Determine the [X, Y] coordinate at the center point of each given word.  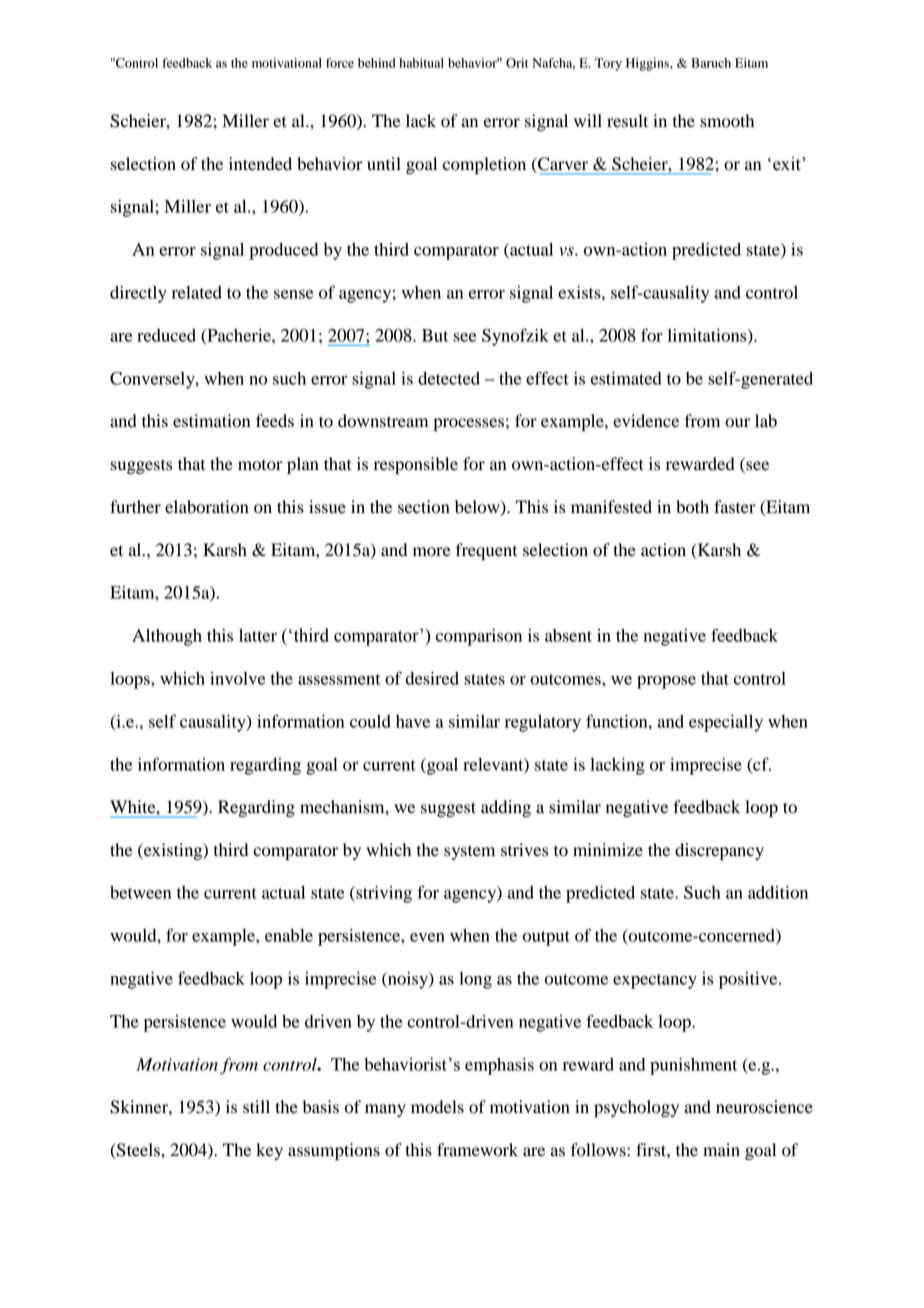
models [437, 1107]
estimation [211, 421]
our [737, 423]
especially [726, 723]
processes [469, 424]
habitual [421, 63]
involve [237, 678]
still [256, 1107]
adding [506, 808]
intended [260, 164]
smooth [727, 121]
